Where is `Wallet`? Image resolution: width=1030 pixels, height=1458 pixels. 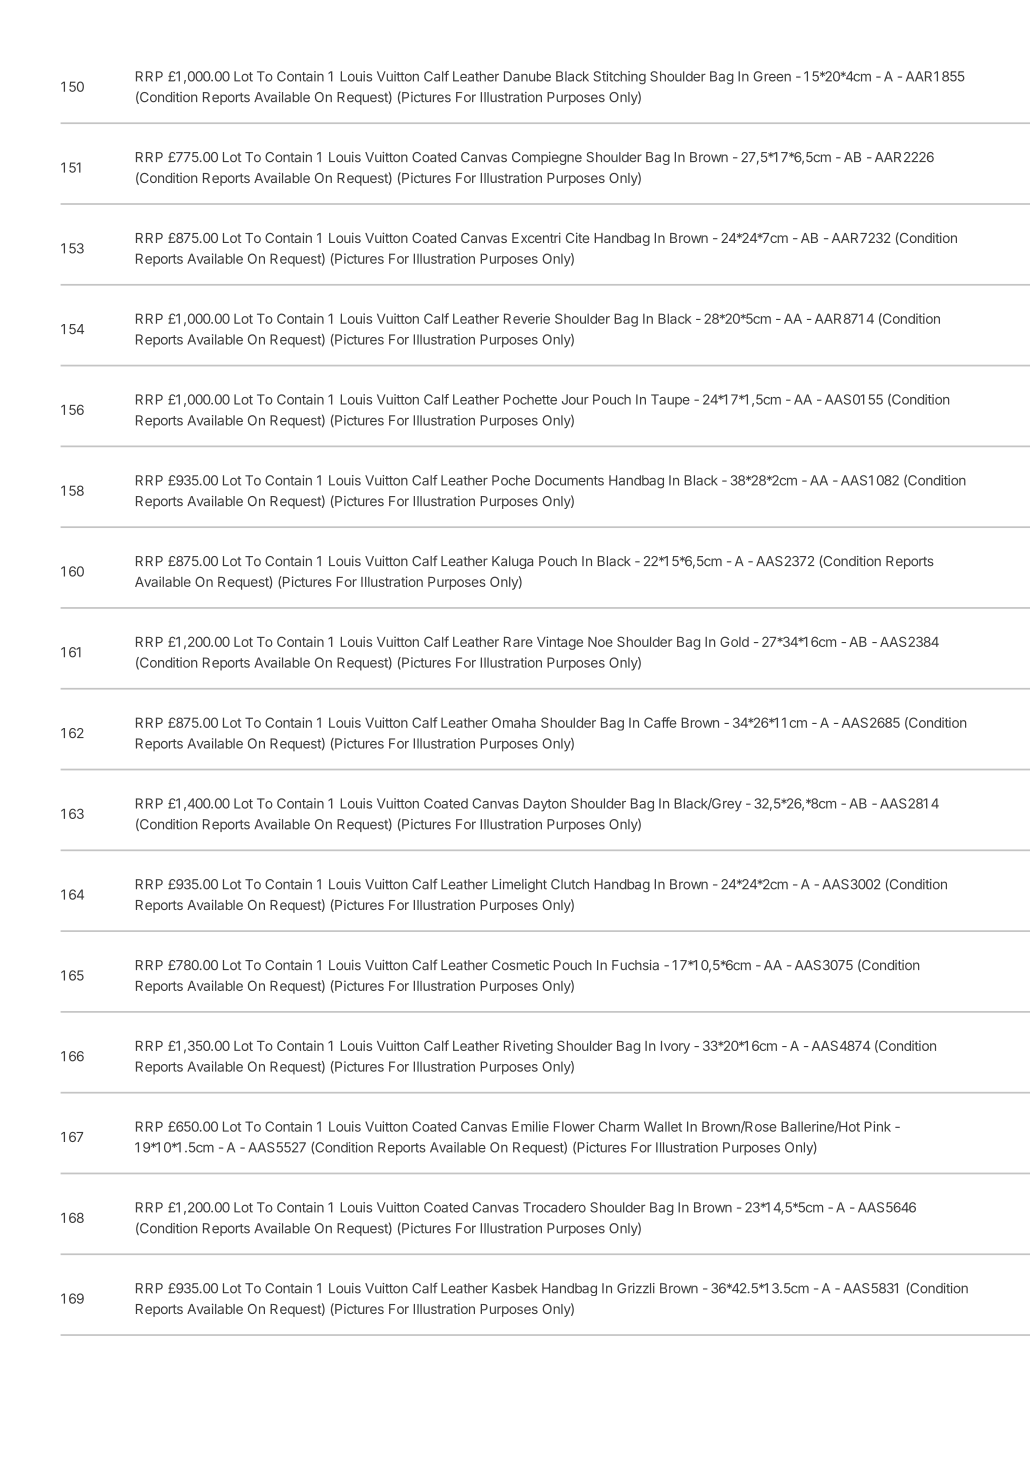 Wallet is located at coordinates (663, 1126).
